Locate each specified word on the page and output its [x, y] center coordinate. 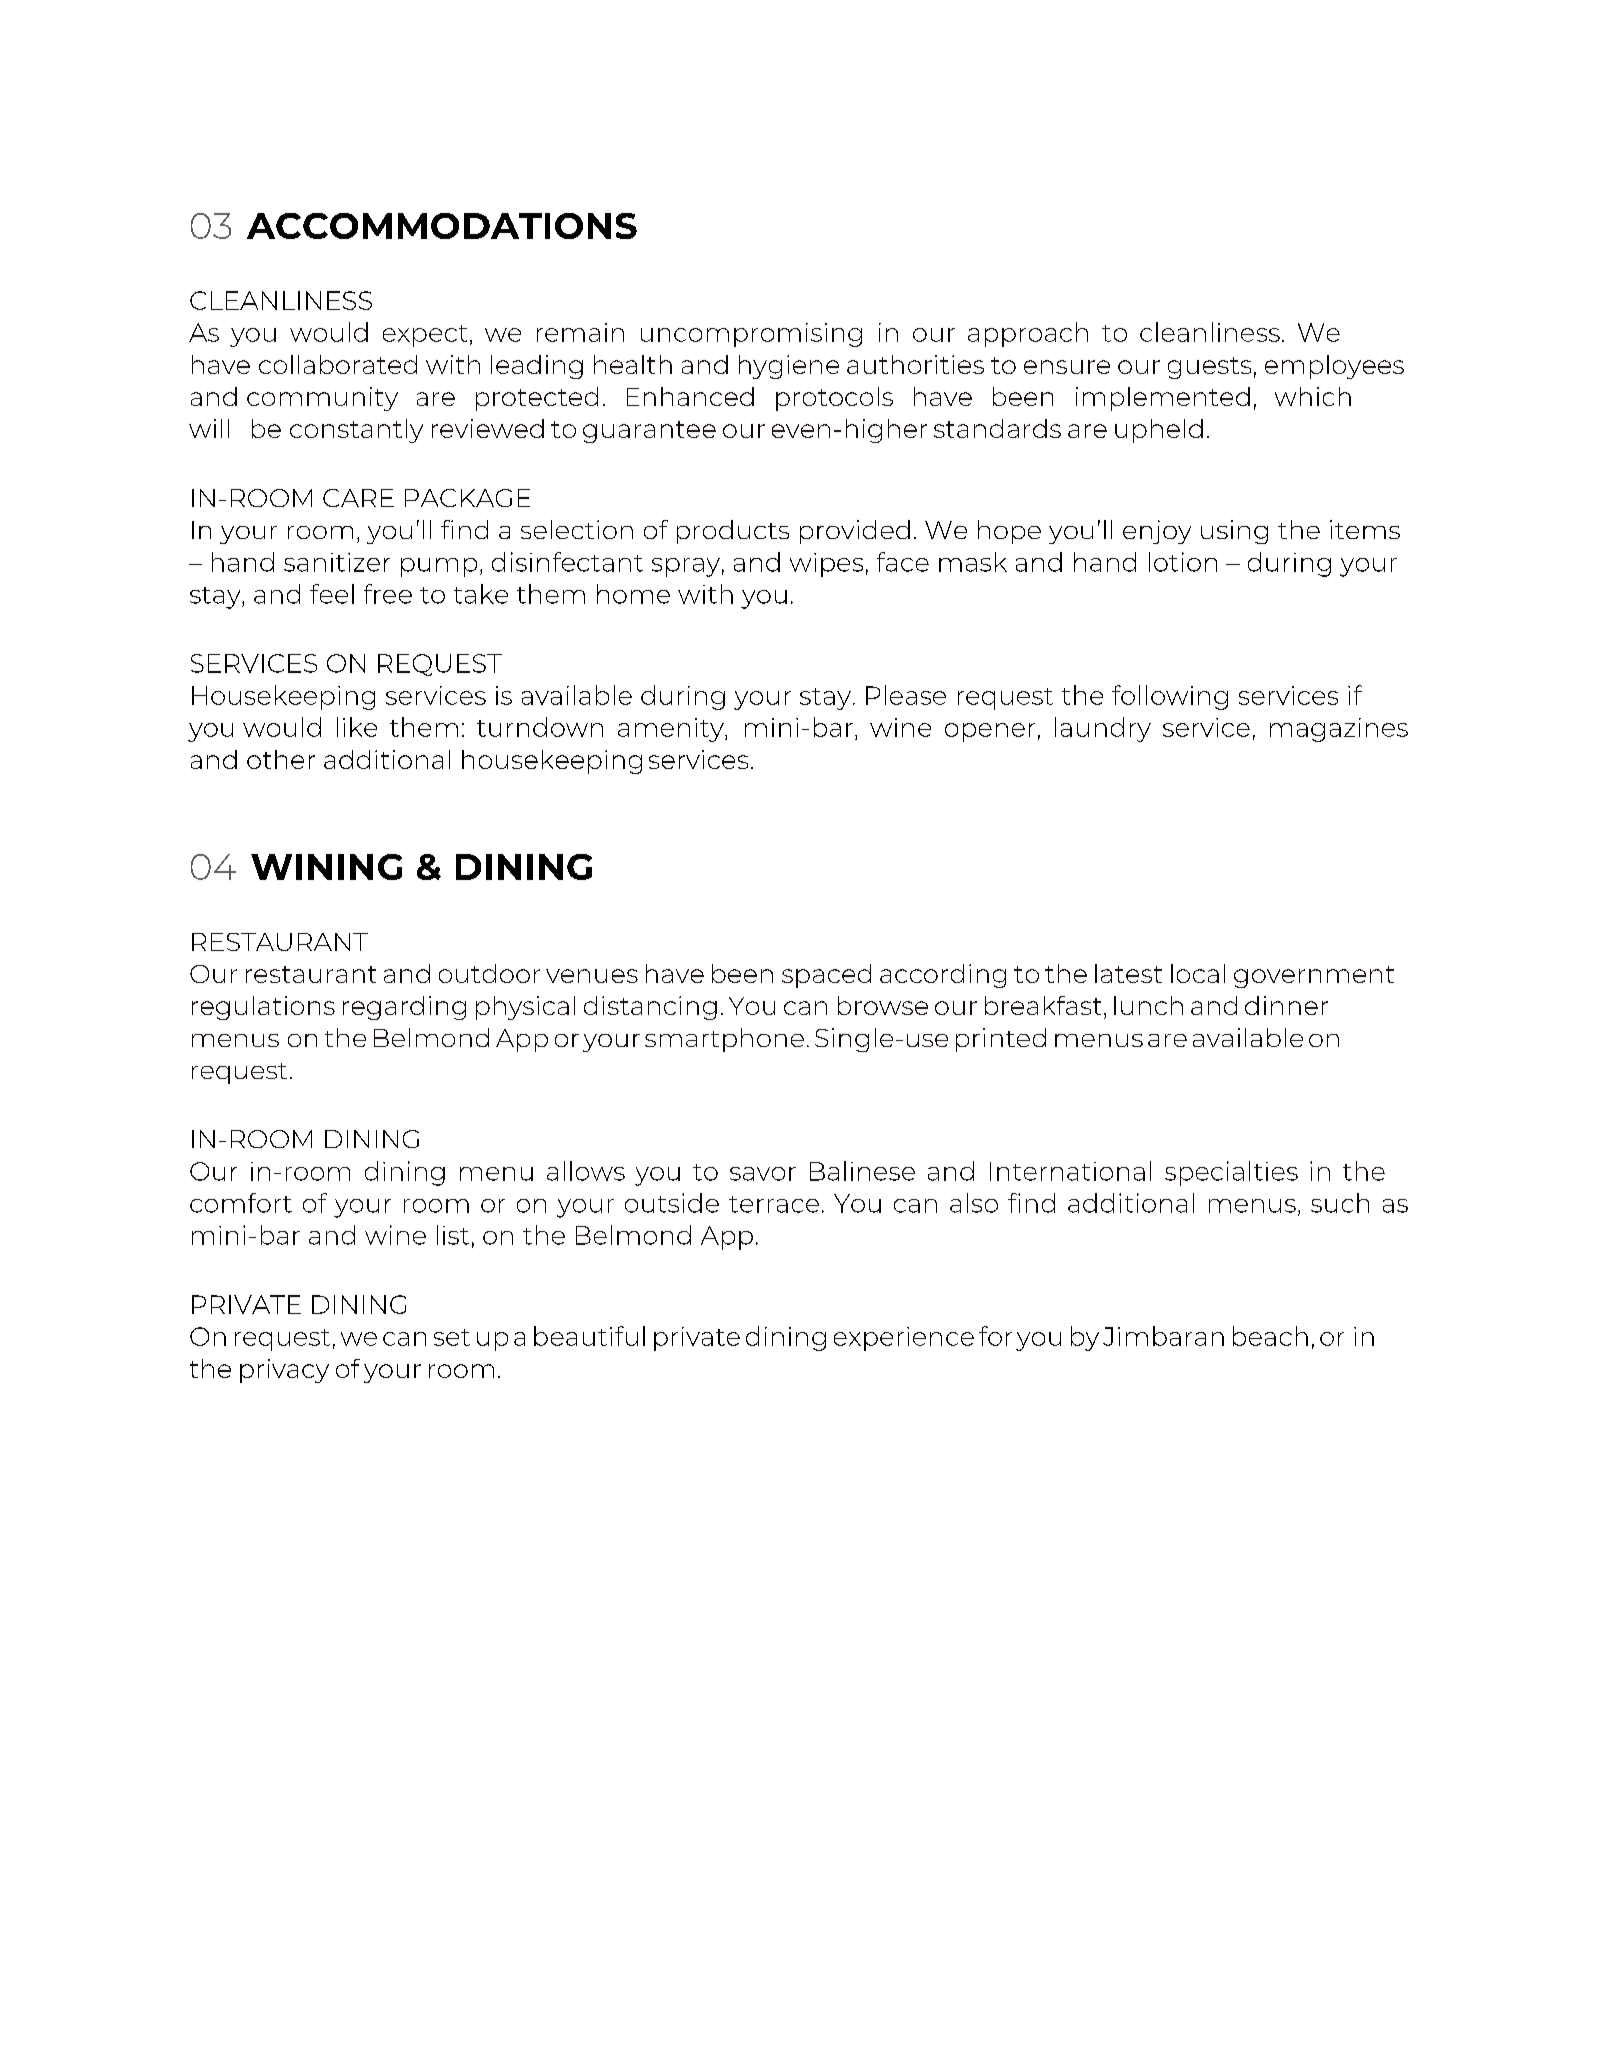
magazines [1339, 730]
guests [1209, 368]
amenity [672, 730]
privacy [284, 1371]
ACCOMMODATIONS [442, 226]
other [281, 759]
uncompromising [751, 335]
